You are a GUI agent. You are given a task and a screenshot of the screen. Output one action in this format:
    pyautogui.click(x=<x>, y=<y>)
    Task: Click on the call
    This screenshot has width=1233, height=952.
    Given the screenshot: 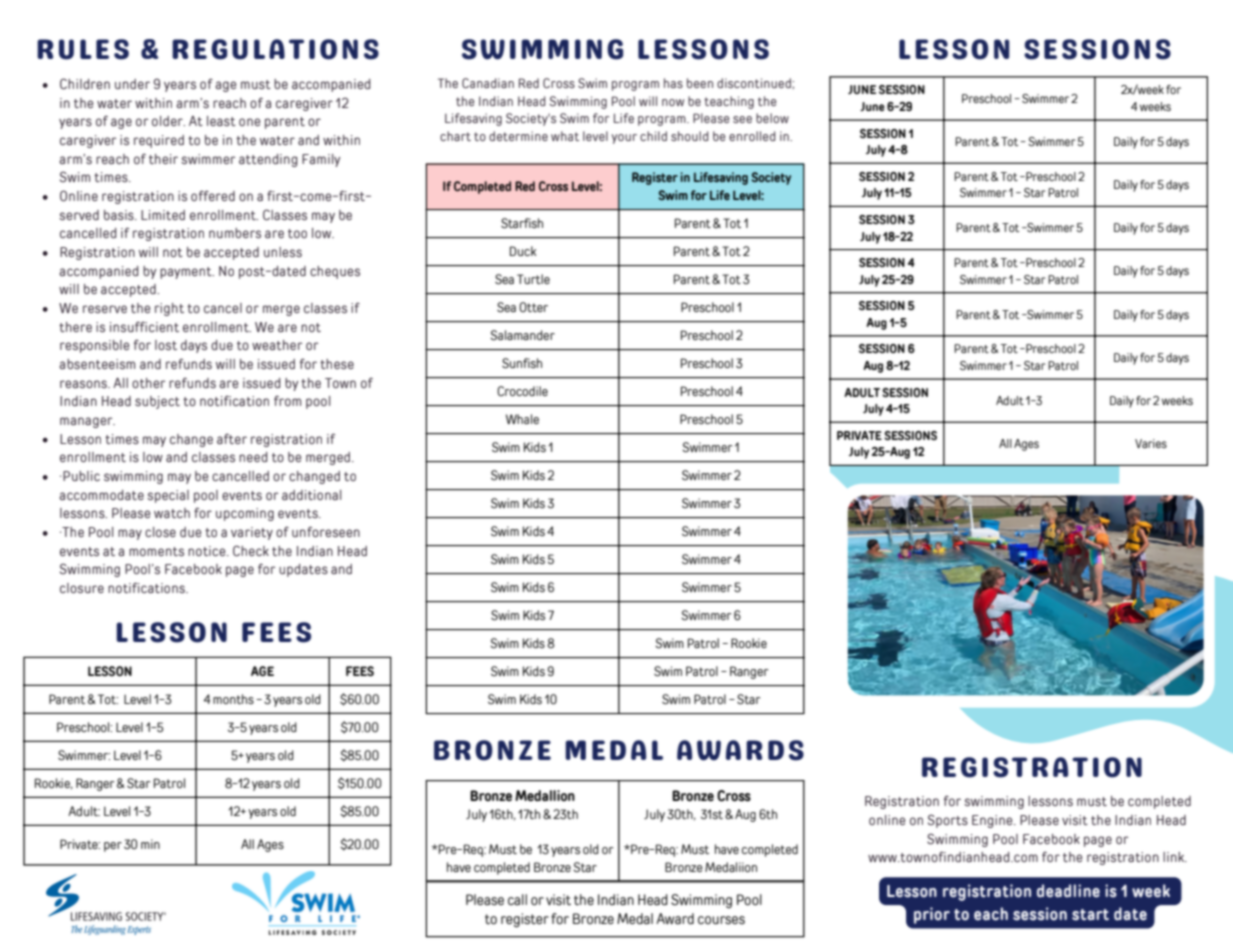 What is the action you would take?
    pyautogui.click(x=517, y=899)
